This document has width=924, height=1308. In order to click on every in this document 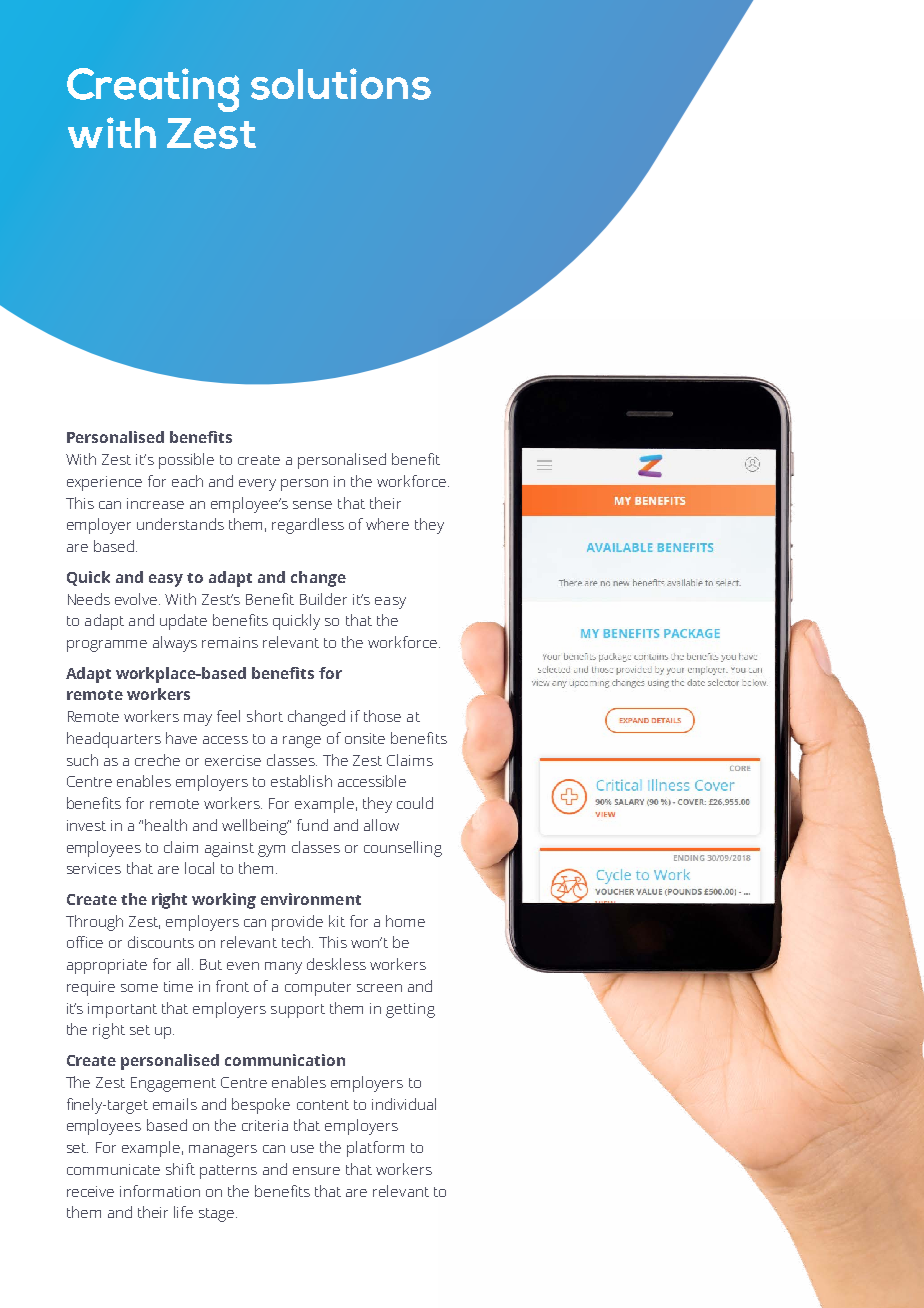, I will do `click(257, 485)`.
